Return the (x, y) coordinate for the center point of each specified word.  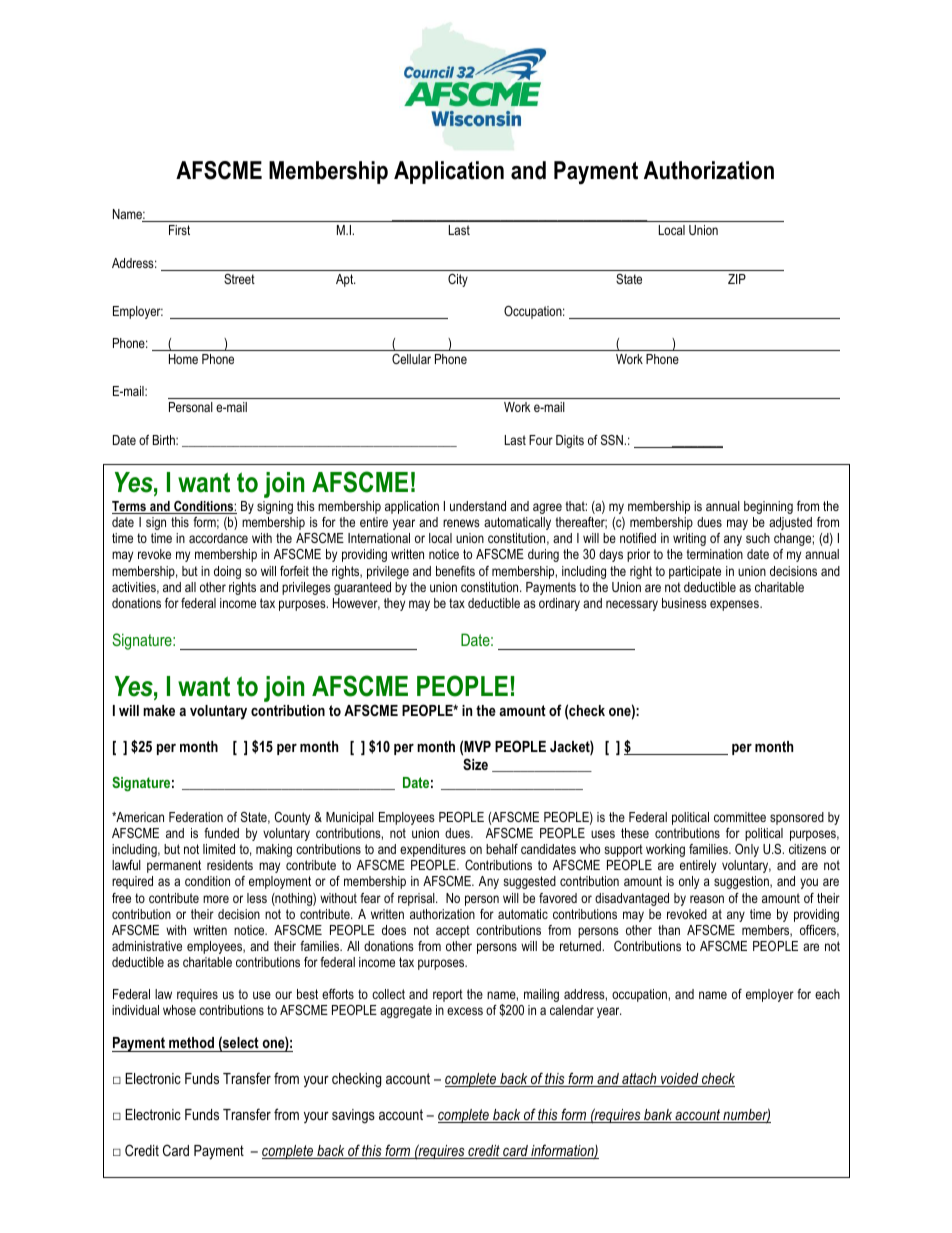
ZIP (737, 279)
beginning (768, 507)
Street (239, 279)
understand (478, 506)
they (394, 604)
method (192, 1044)
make (159, 710)
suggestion (742, 882)
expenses (735, 605)
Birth (165, 440)
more (216, 899)
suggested (529, 882)
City (458, 280)
